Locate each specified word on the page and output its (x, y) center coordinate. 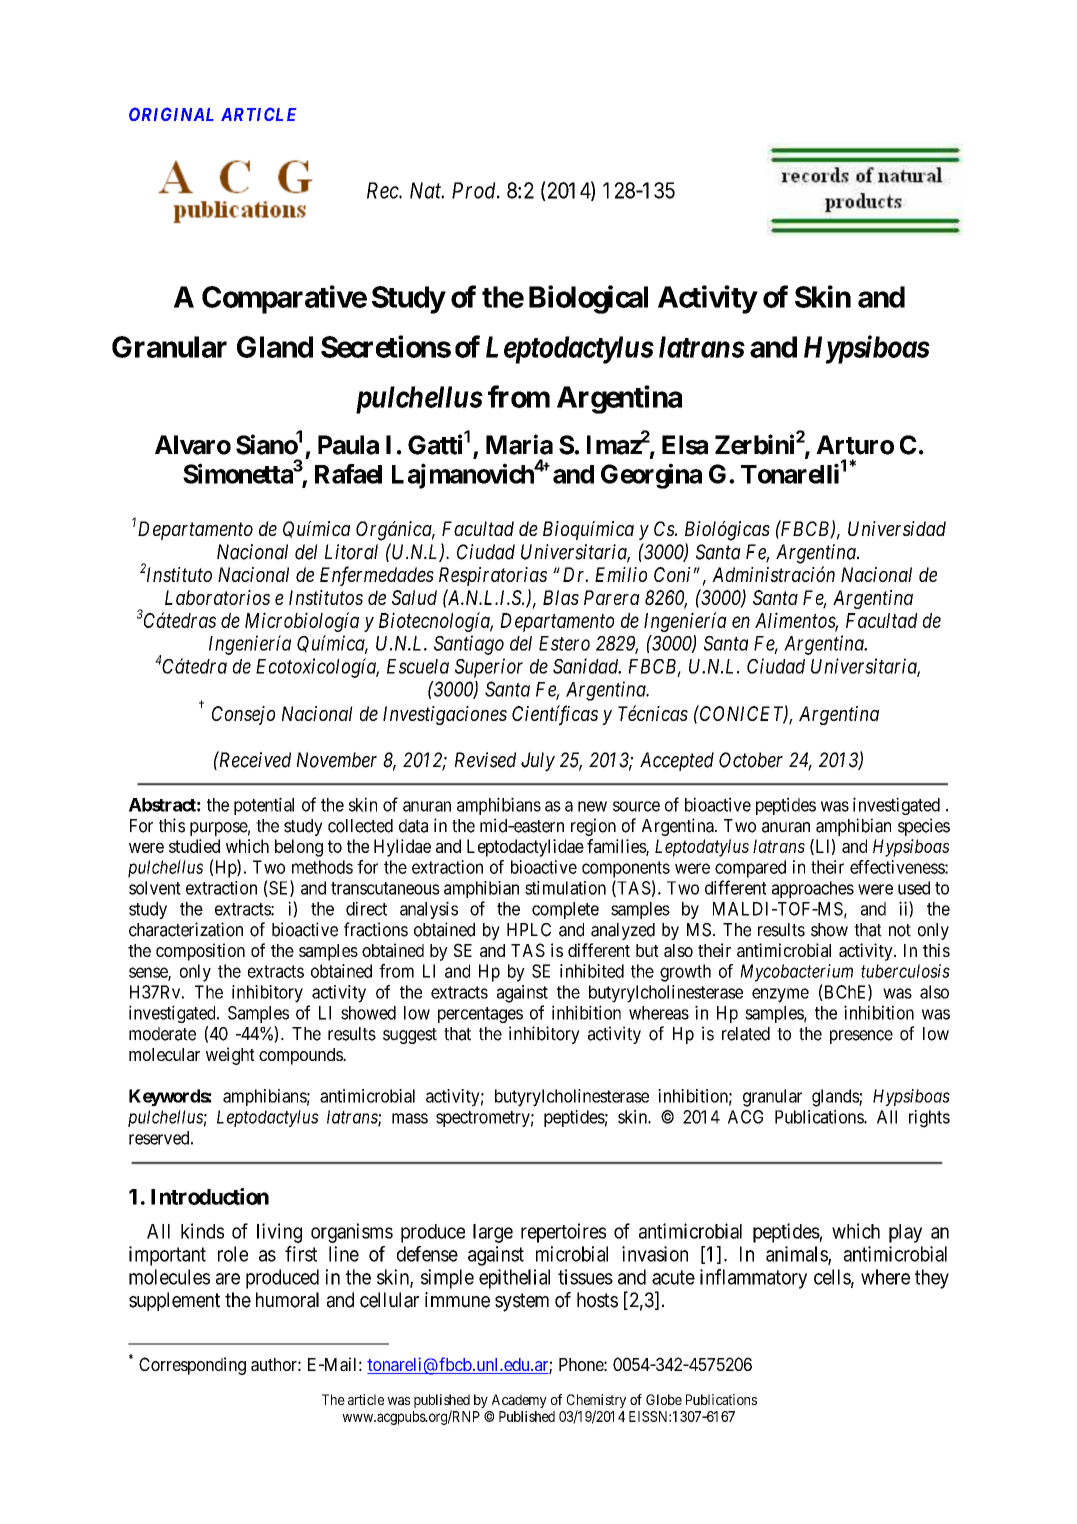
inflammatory (753, 1279)
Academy (519, 1401)
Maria (519, 444)
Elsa (685, 445)
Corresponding (192, 1366)
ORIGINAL (171, 114)
